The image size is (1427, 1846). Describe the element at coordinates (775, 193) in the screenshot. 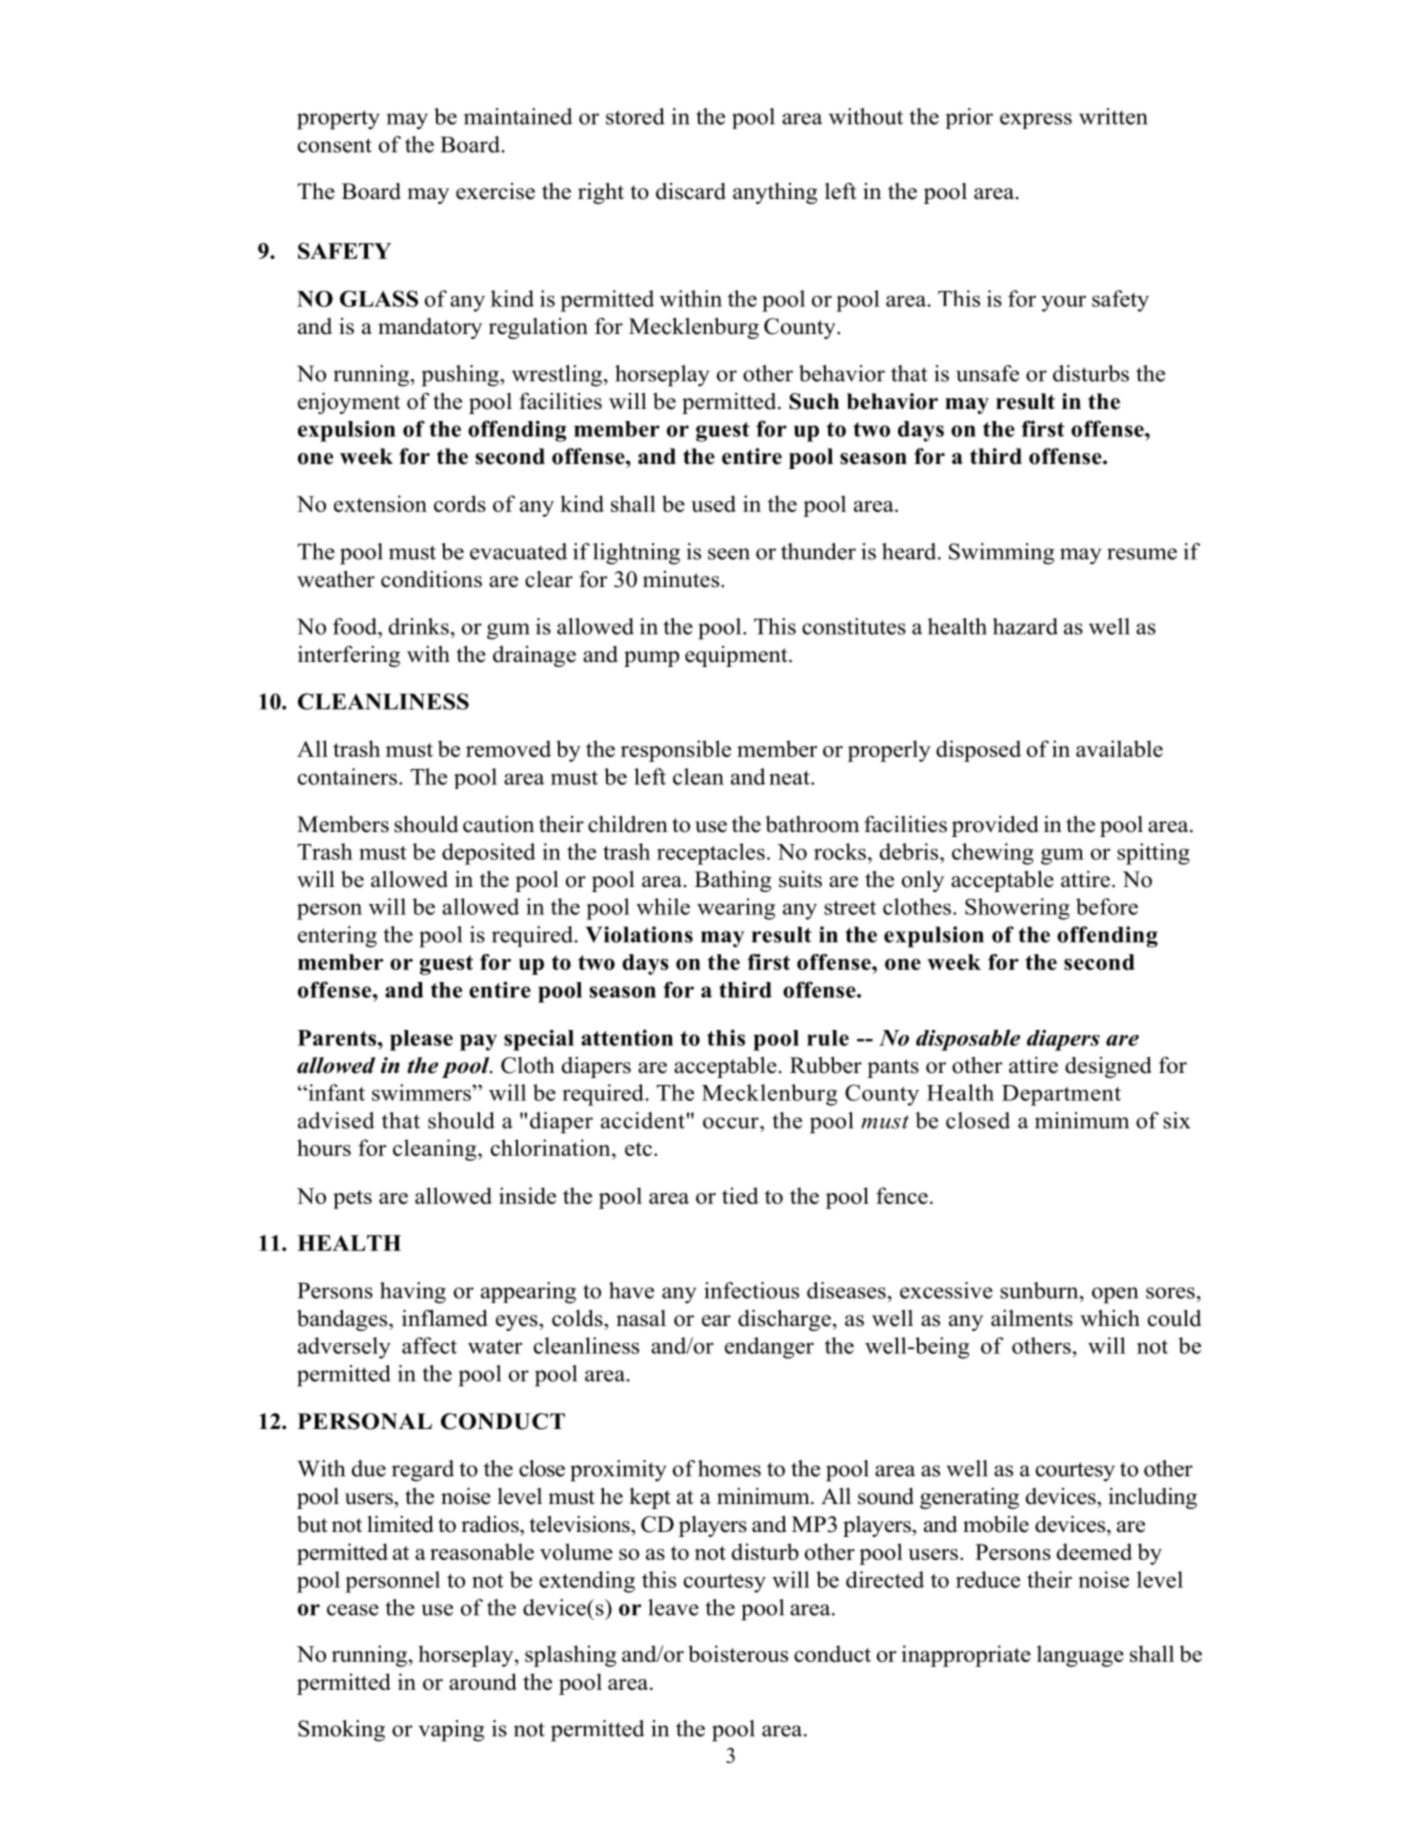

I see `anything` at that location.
